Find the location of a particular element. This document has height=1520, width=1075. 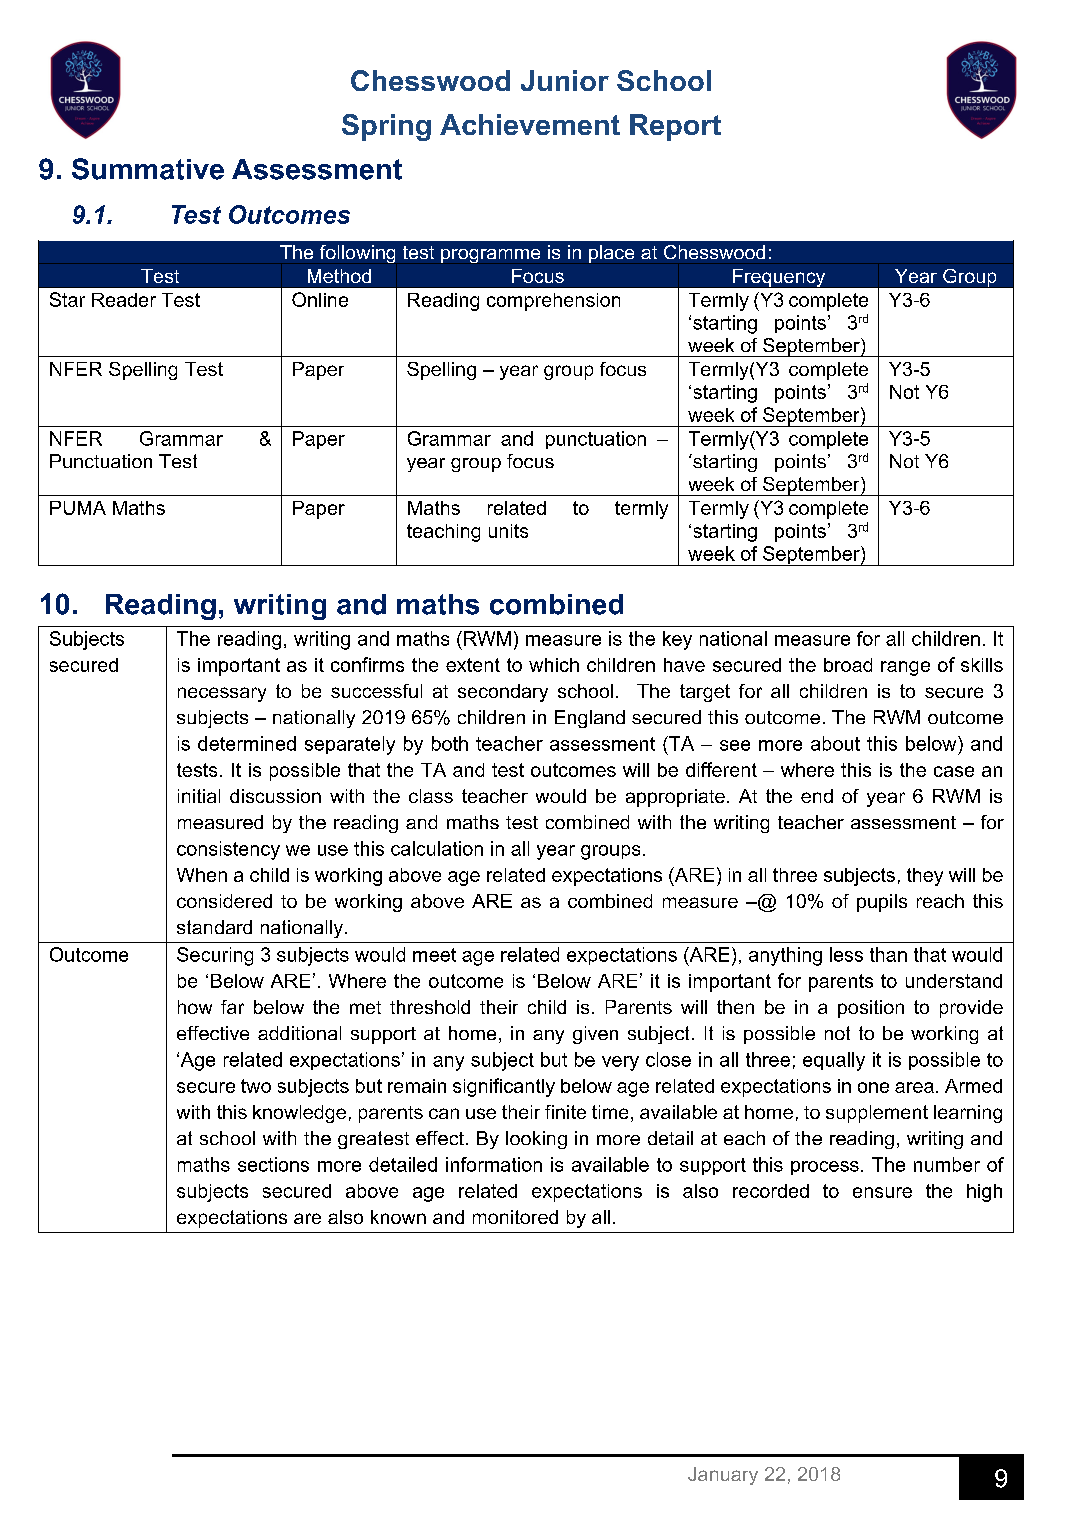

Summative is located at coordinates (148, 169).
